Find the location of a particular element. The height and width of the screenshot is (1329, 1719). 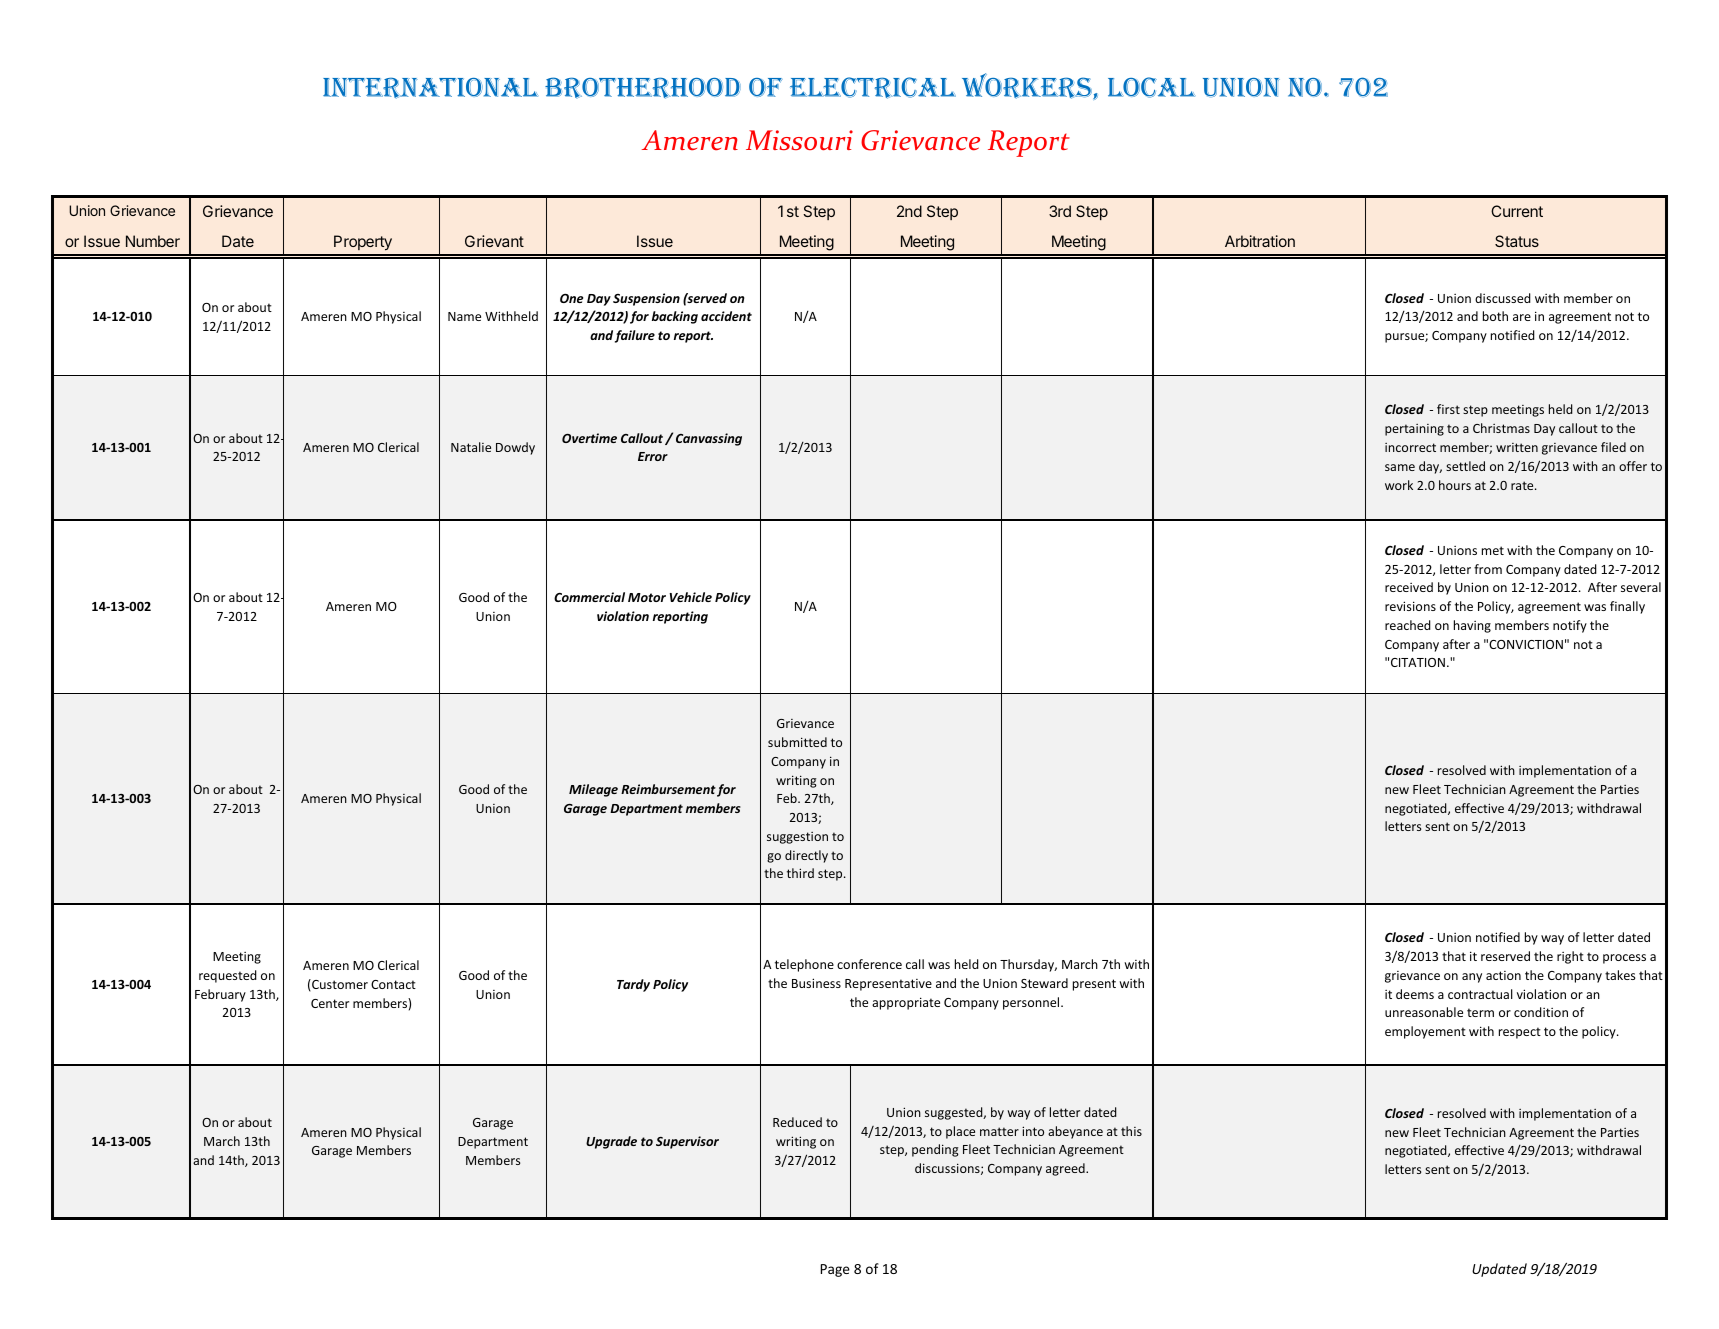

Property is located at coordinates (363, 243).
